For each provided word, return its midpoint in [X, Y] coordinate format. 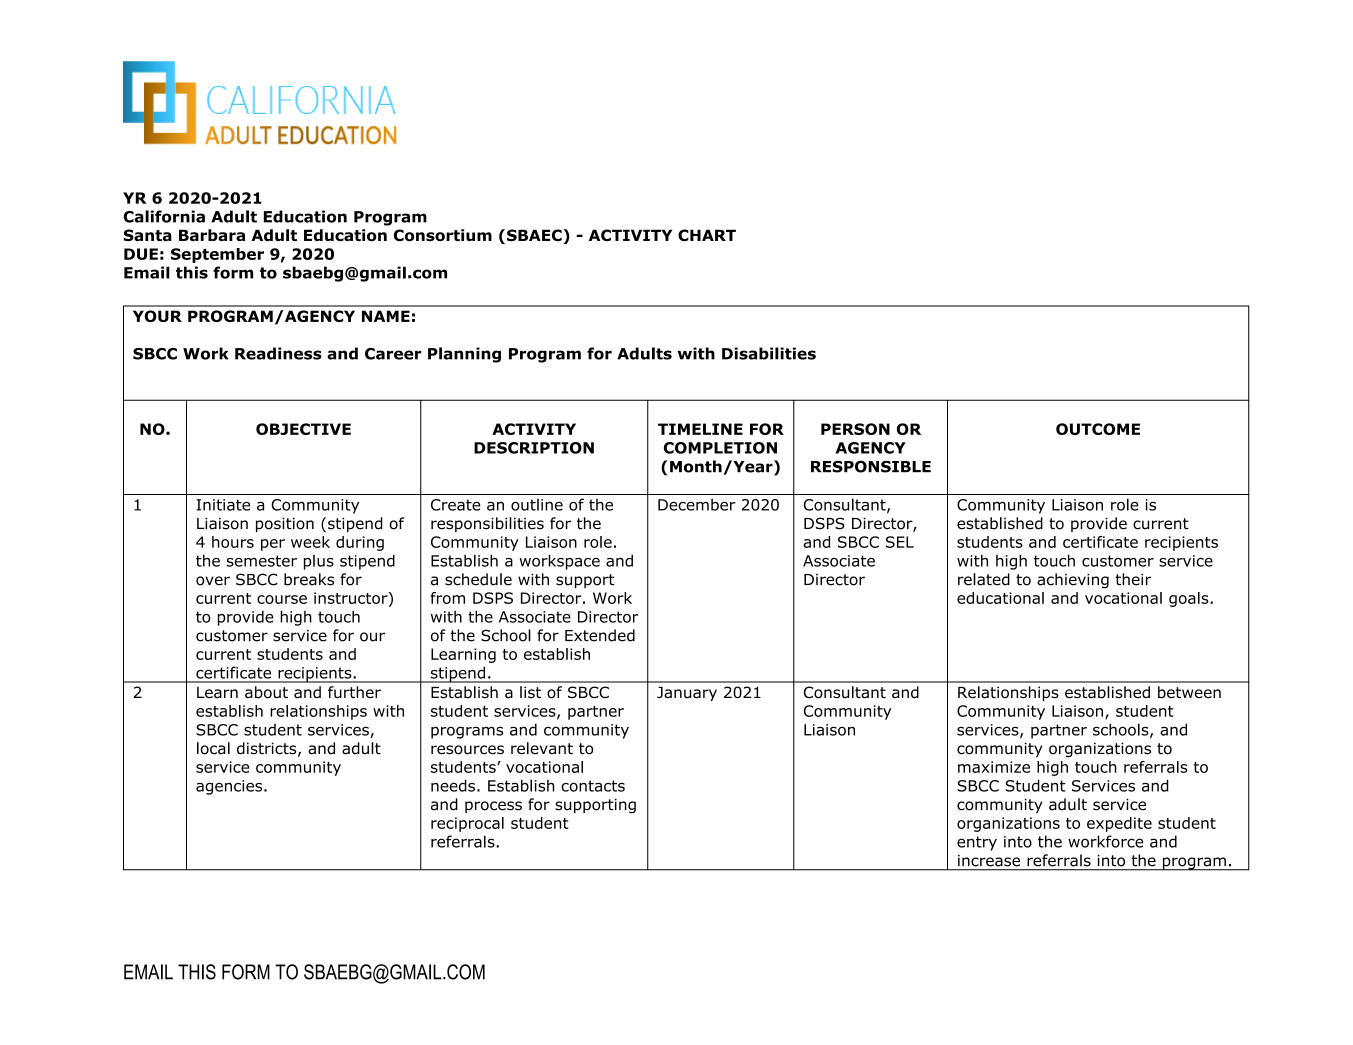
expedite [1119, 824]
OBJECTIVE [303, 429]
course [282, 599]
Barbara [212, 235]
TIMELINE [700, 429]
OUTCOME [1098, 429]
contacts [593, 786]
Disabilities [769, 353]
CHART [707, 235]
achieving [1073, 581]
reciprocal [467, 824]
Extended [600, 635]
